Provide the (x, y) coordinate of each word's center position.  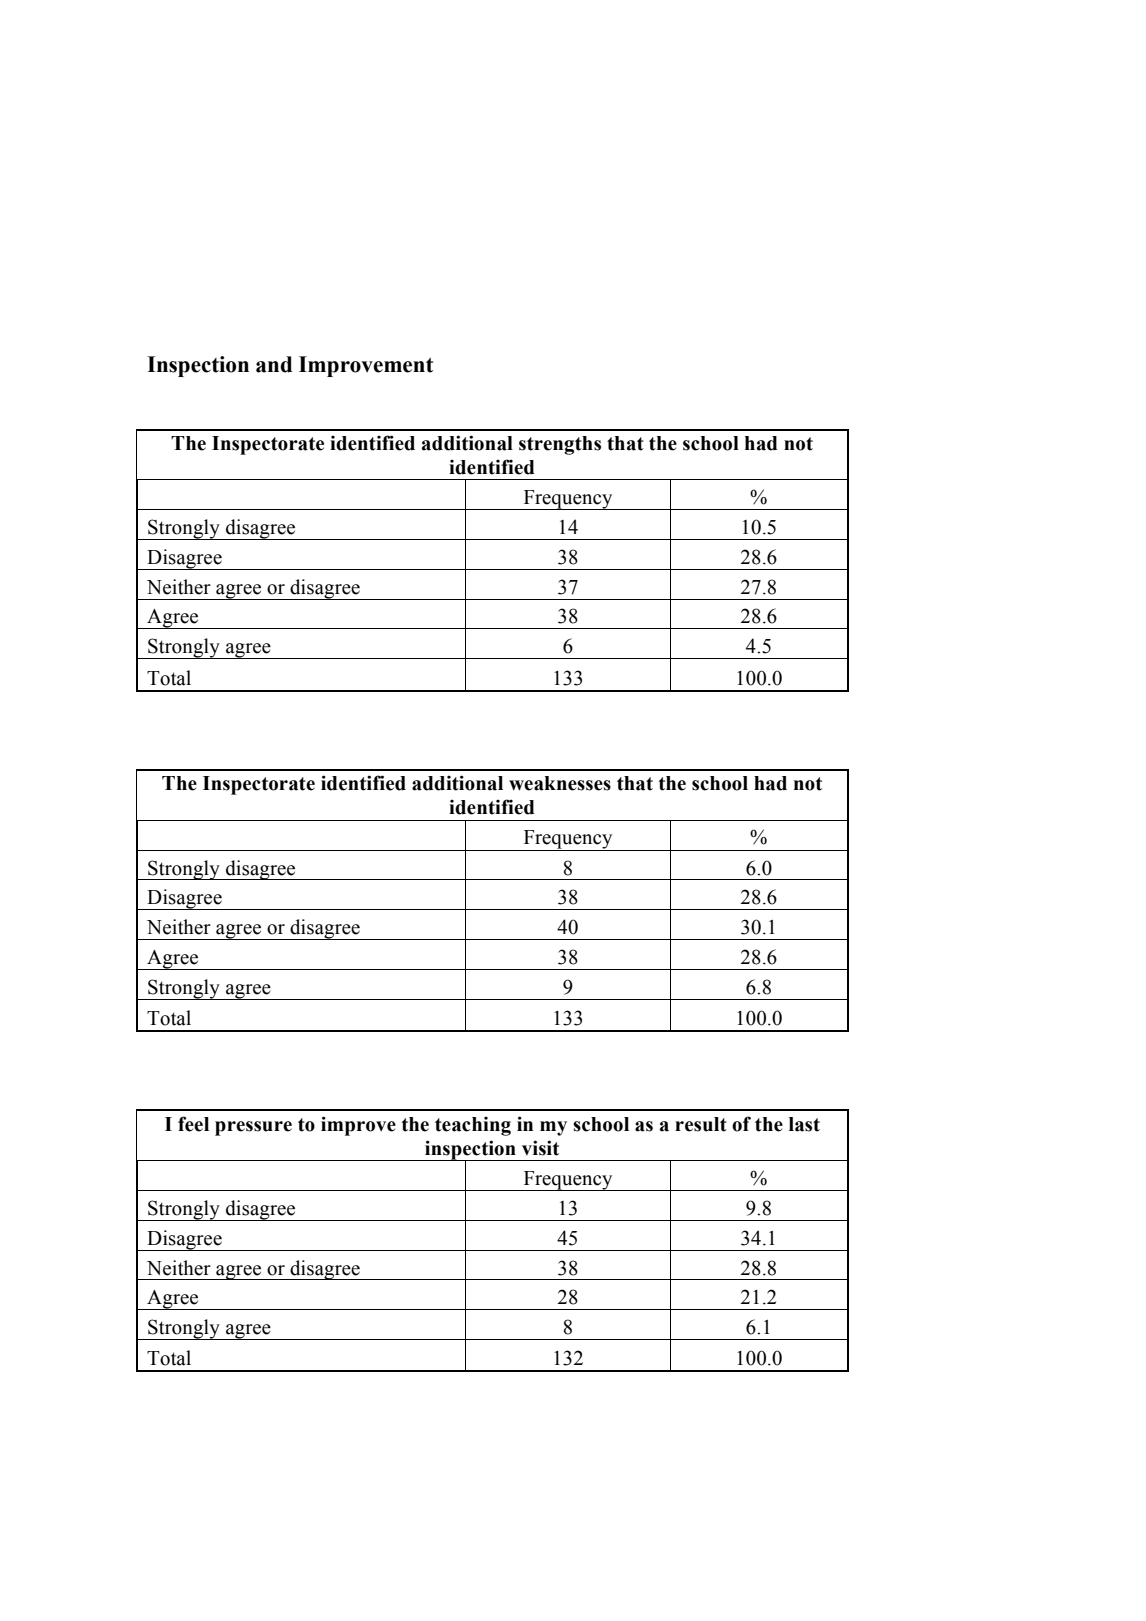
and (274, 364)
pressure (253, 1128)
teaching (473, 1126)
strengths (560, 445)
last (804, 1124)
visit (540, 1148)
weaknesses (560, 783)
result (701, 1124)
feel (193, 1124)
